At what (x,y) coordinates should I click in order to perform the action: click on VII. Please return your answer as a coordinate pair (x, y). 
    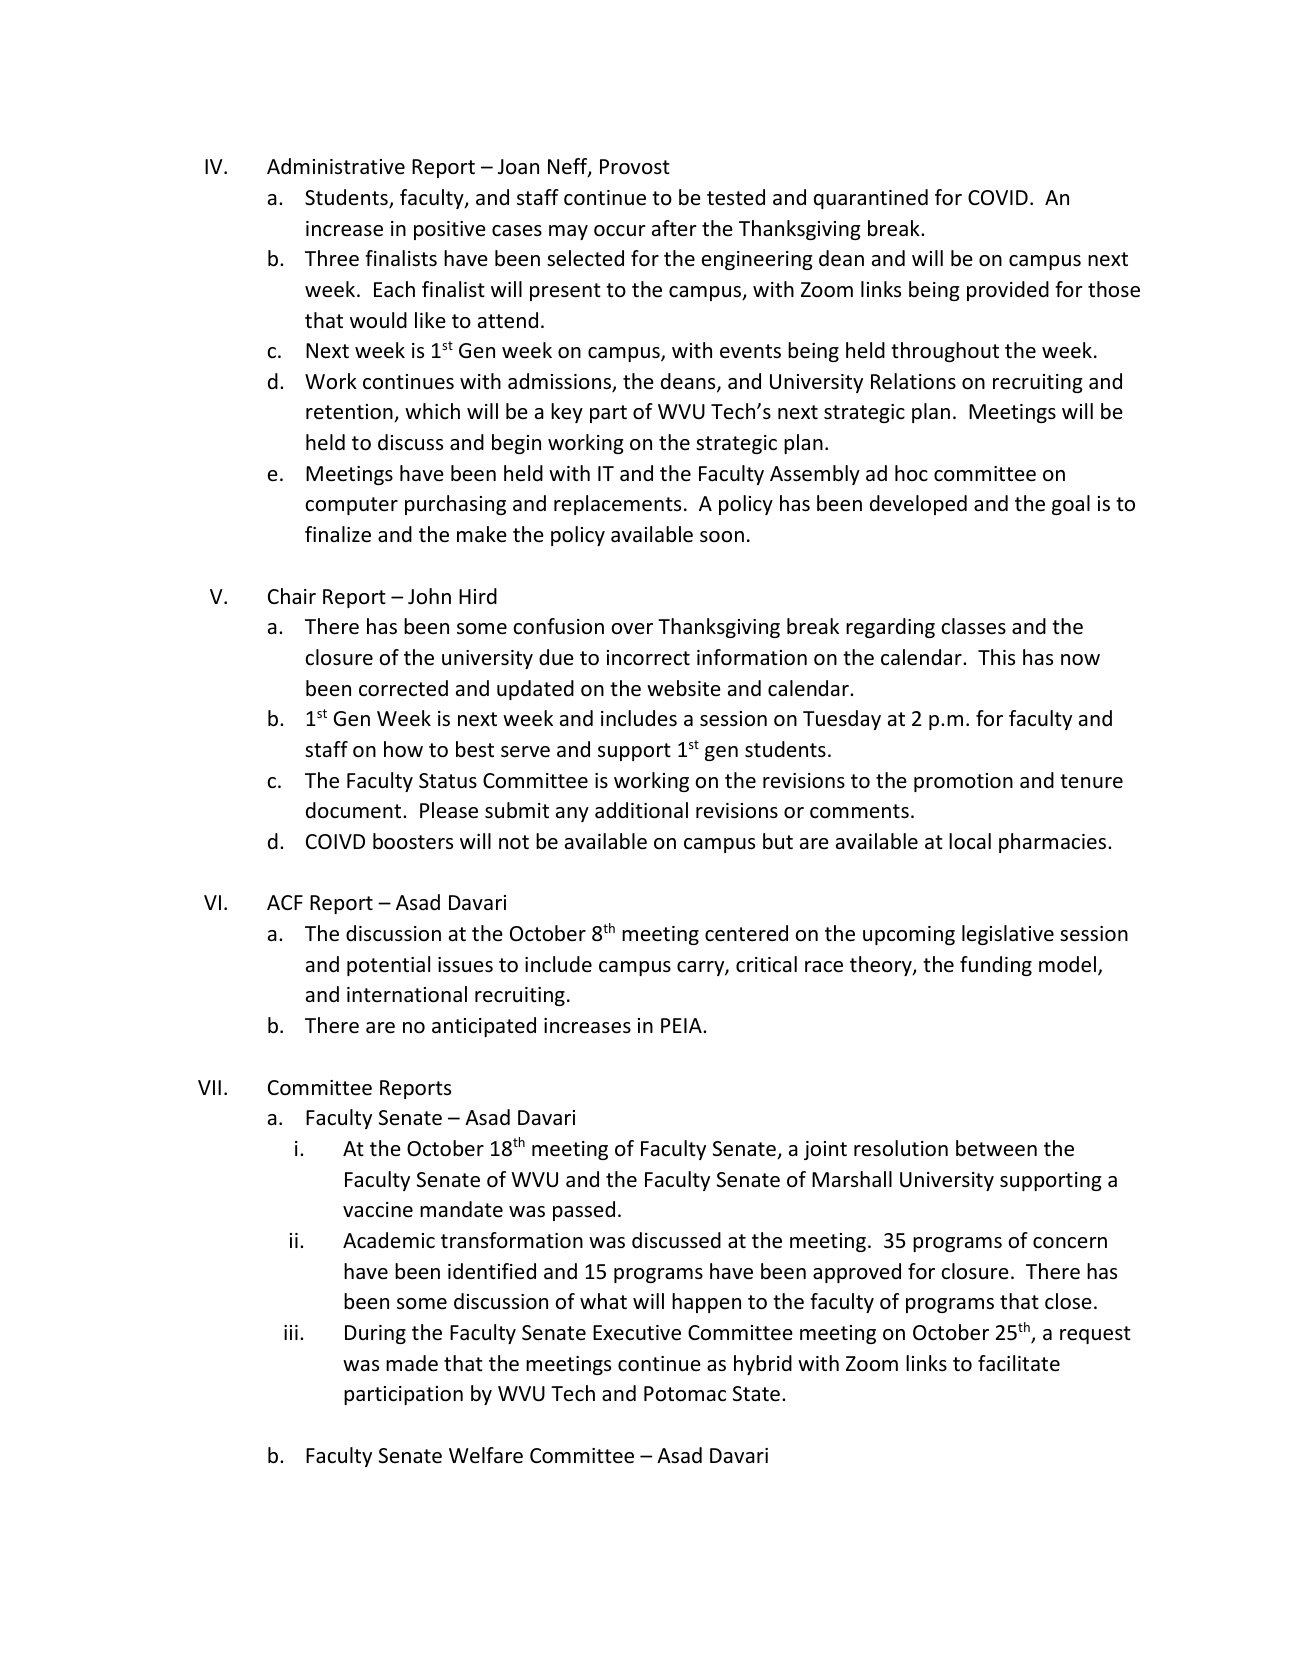
    Looking at the image, I should click on (209, 1087).
